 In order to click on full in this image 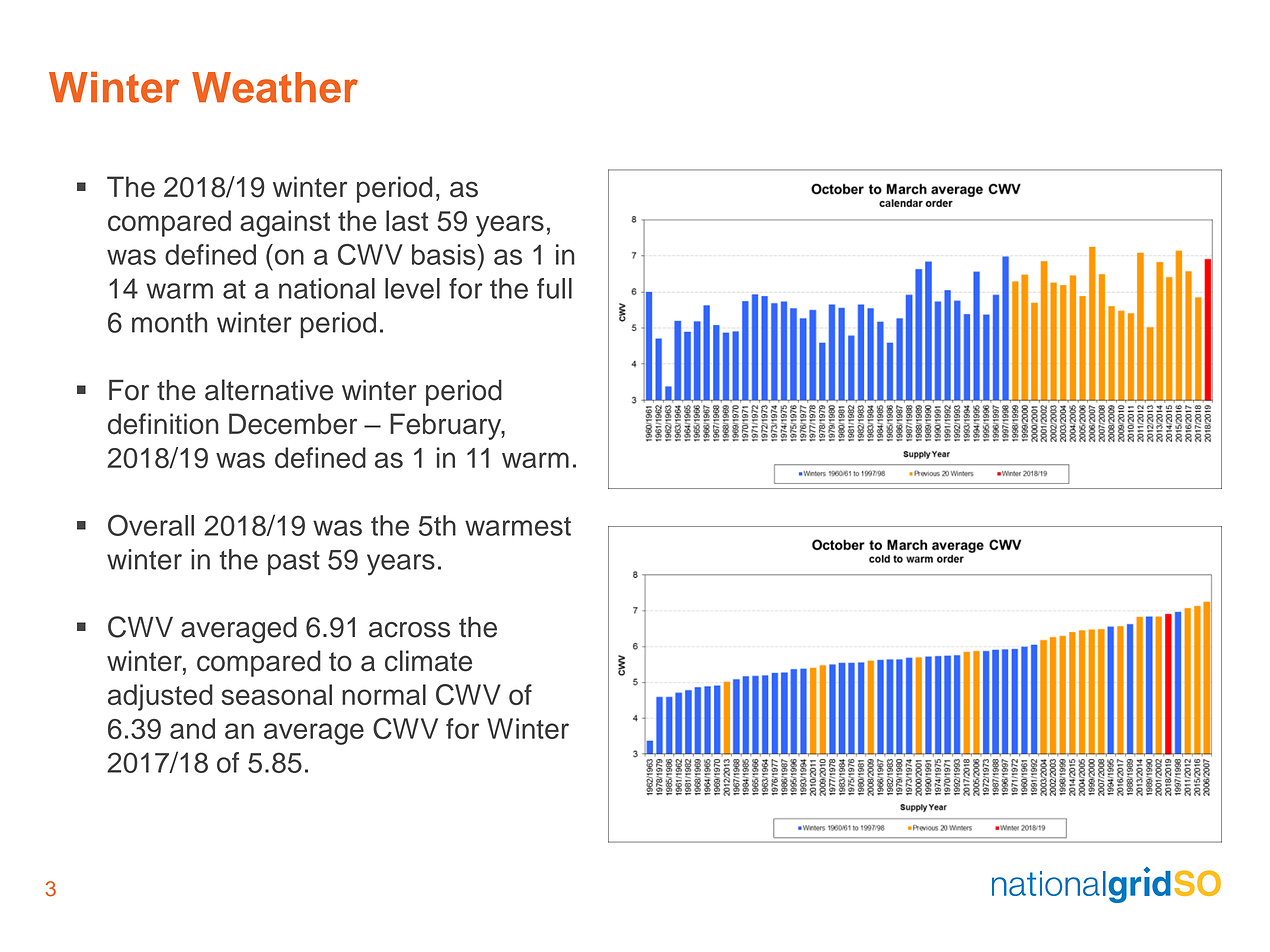, I will do `click(554, 288)`.
